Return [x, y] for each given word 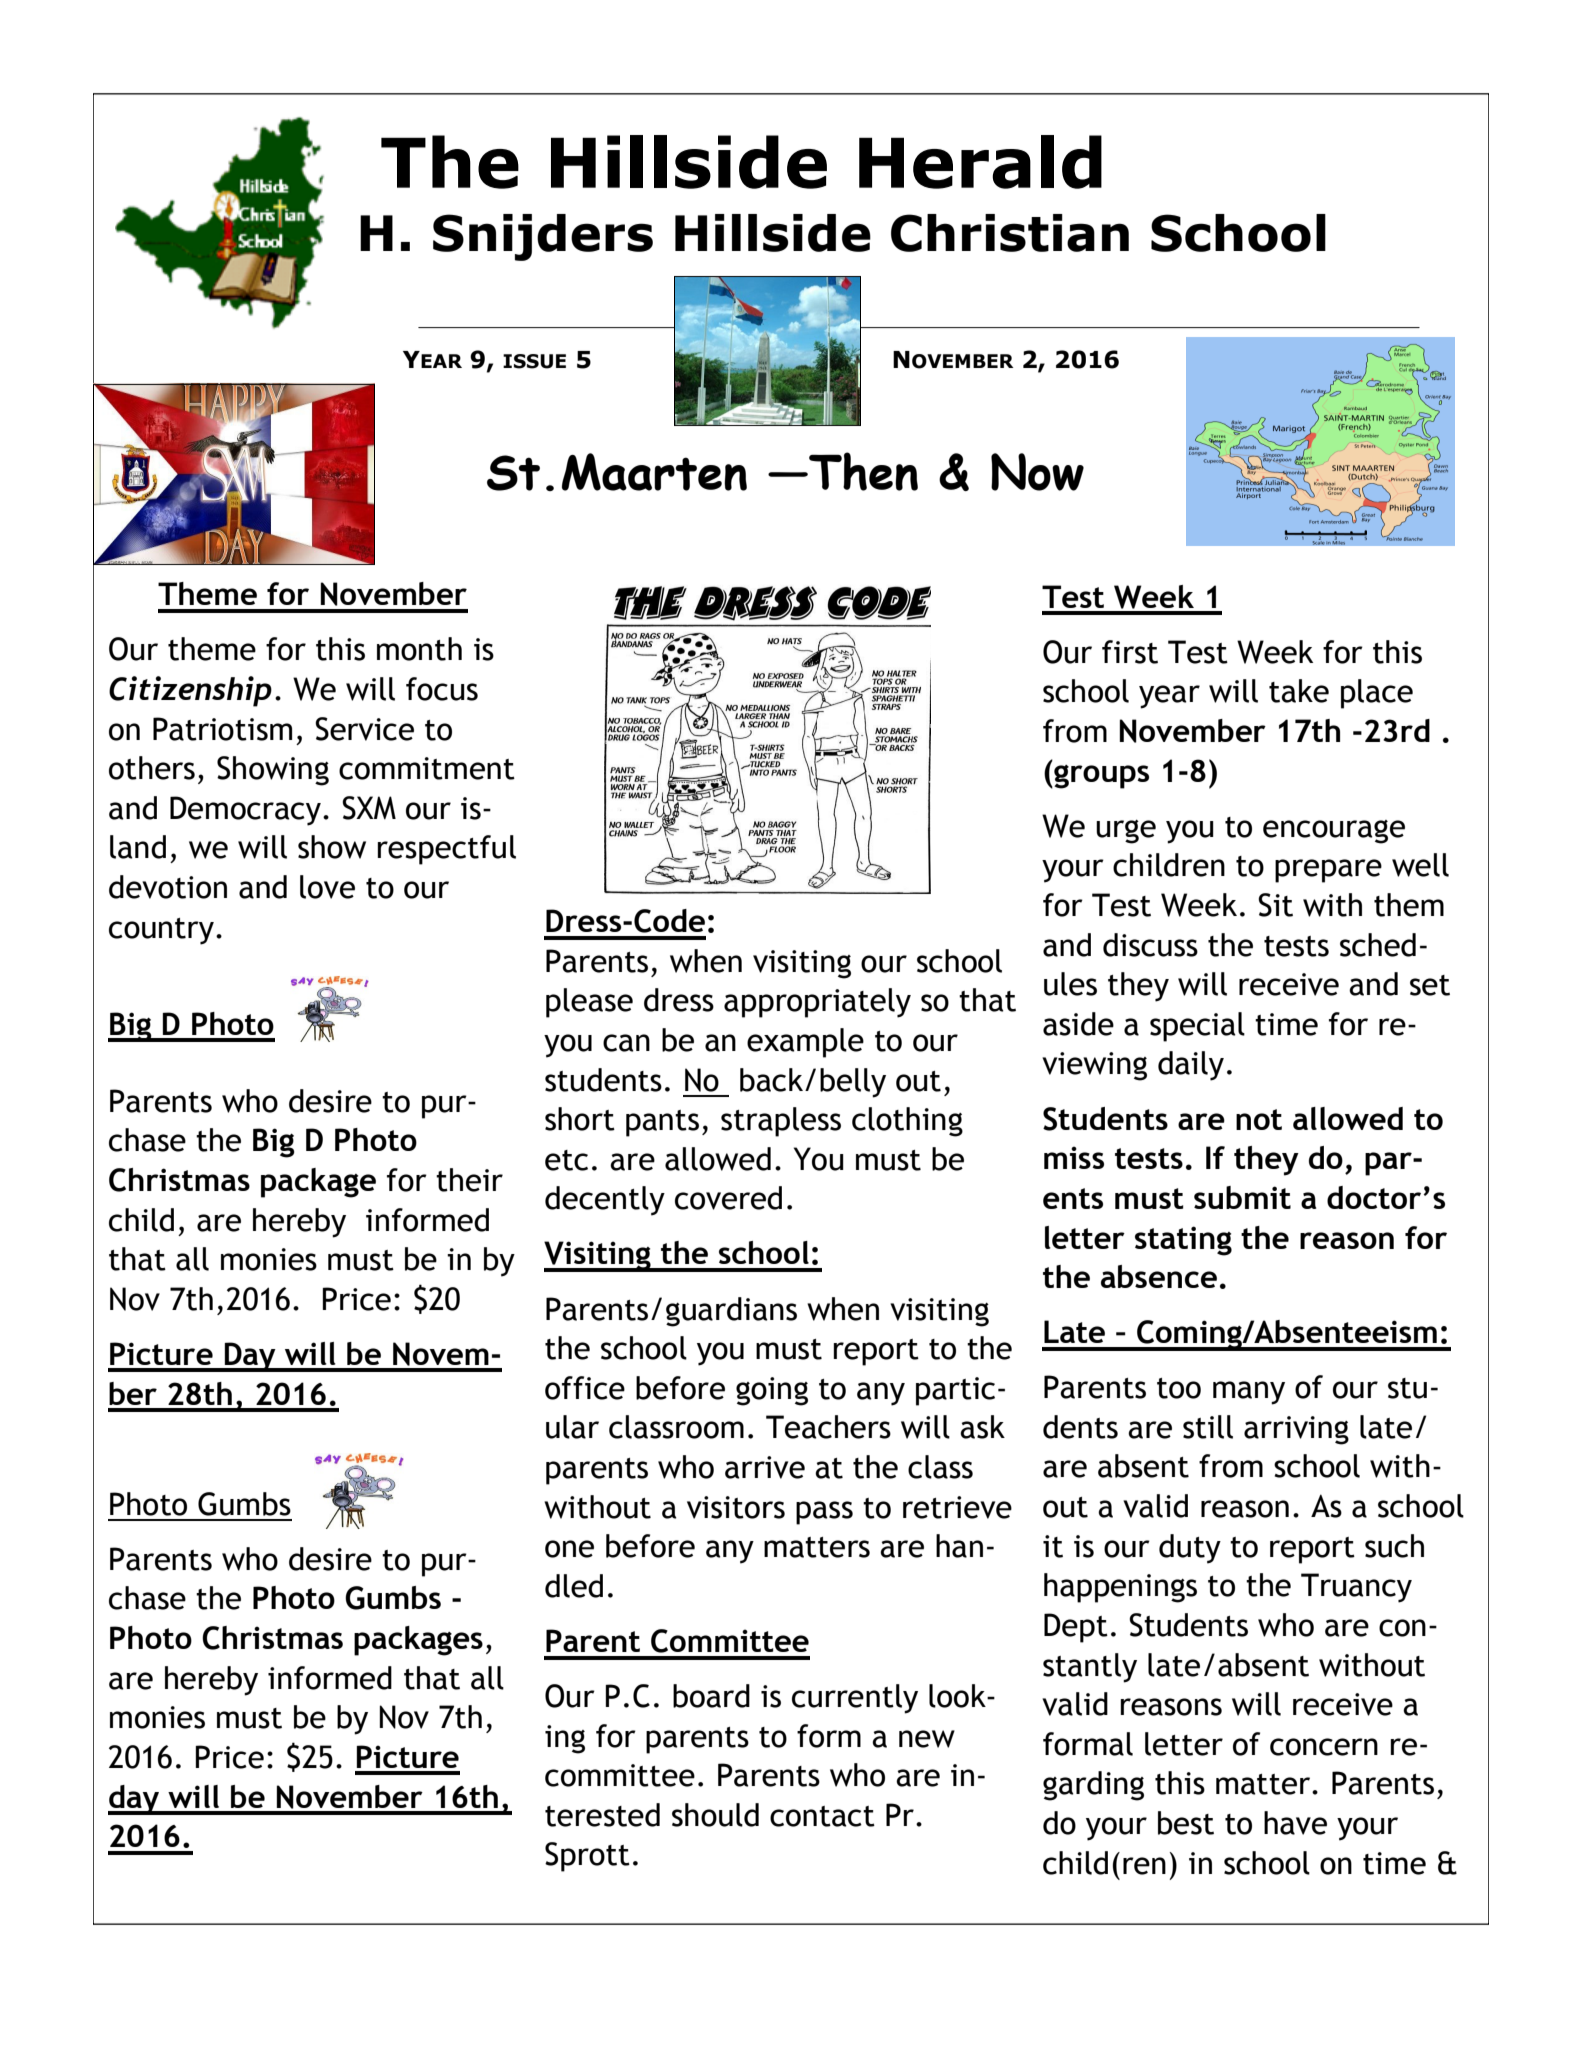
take [1299, 691]
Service [364, 729]
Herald [980, 162]
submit [1242, 1197]
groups [1100, 777]
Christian [1010, 233]
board [711, 1696]
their [469, 1180]
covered [728, 1198]
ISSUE [534, 361]
